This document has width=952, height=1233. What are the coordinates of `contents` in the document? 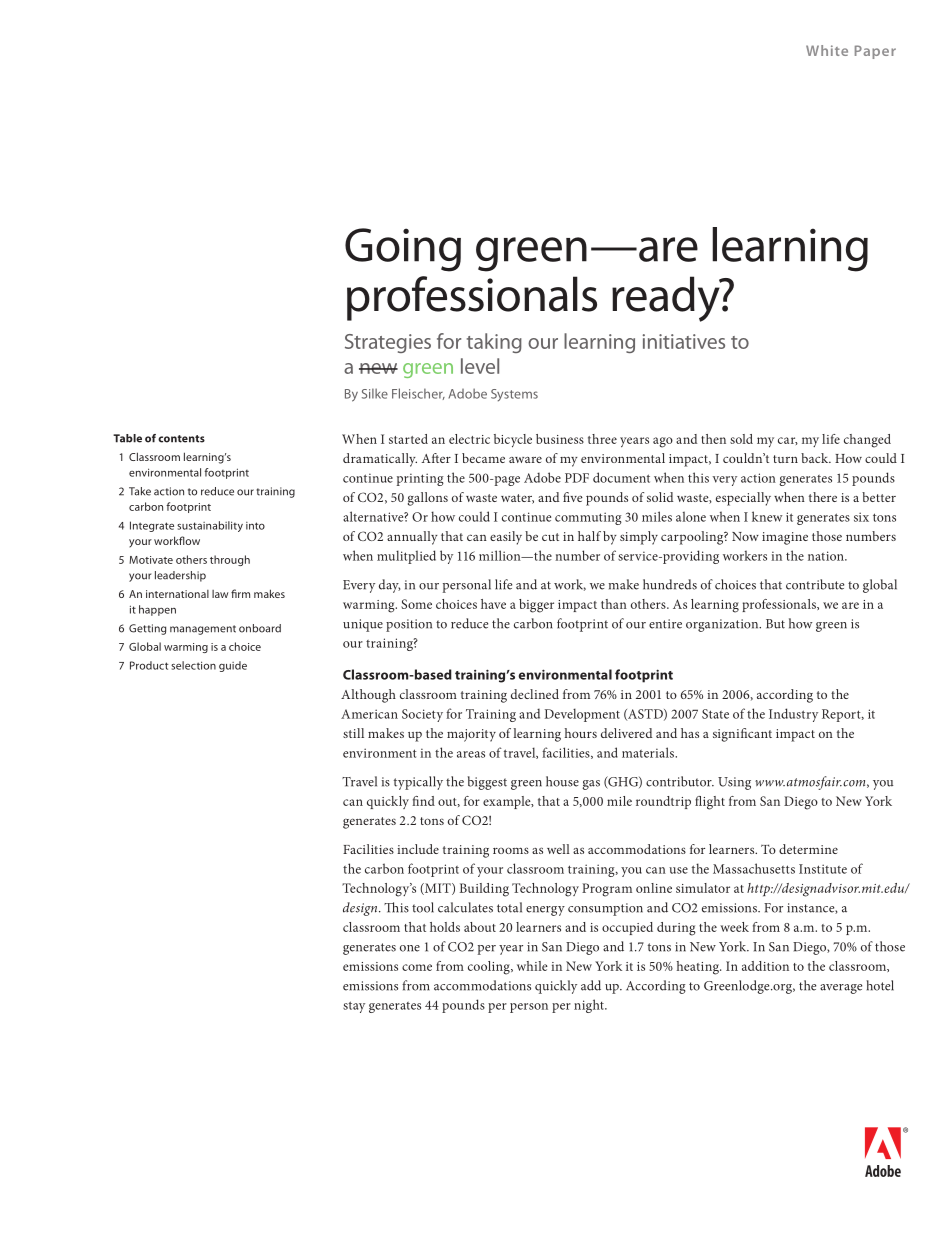 It's located at (181, 439).
